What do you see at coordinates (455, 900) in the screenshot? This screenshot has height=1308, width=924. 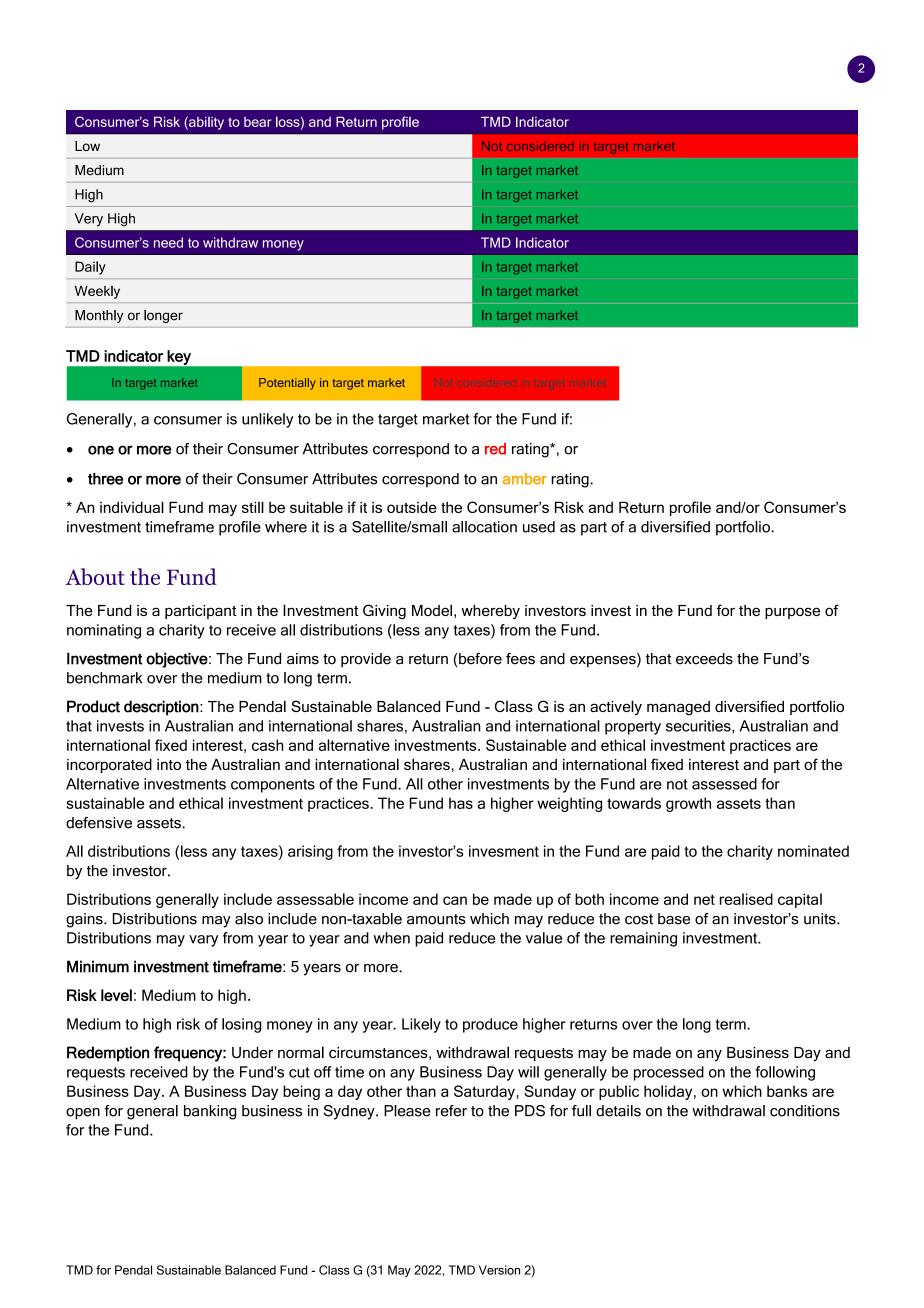 I see `can` at bounding box center [455, 900].
